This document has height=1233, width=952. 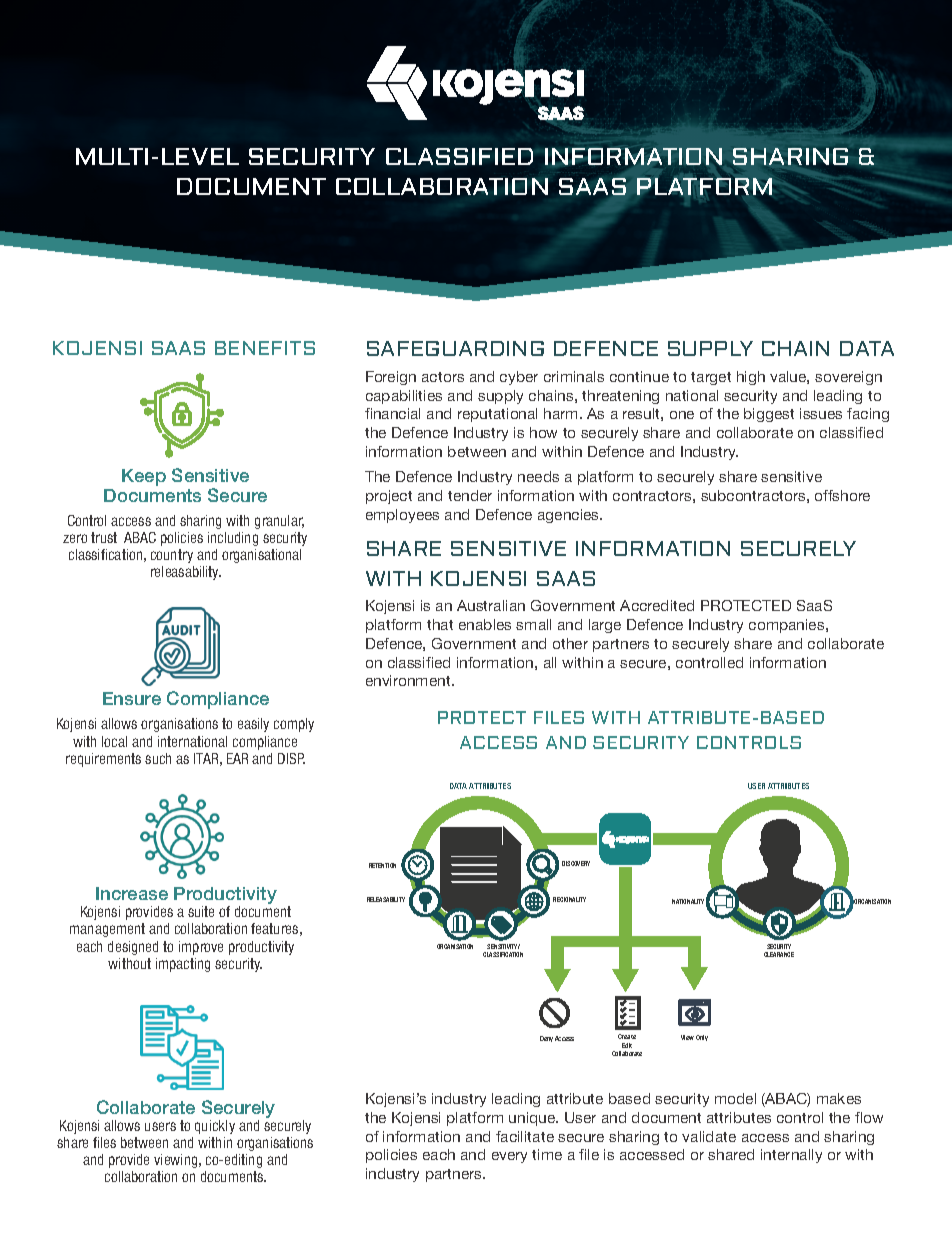 What do you see at coordinates (525, 1136) in the document?
I see `facilitate` at bounding box center [525, 1136].
